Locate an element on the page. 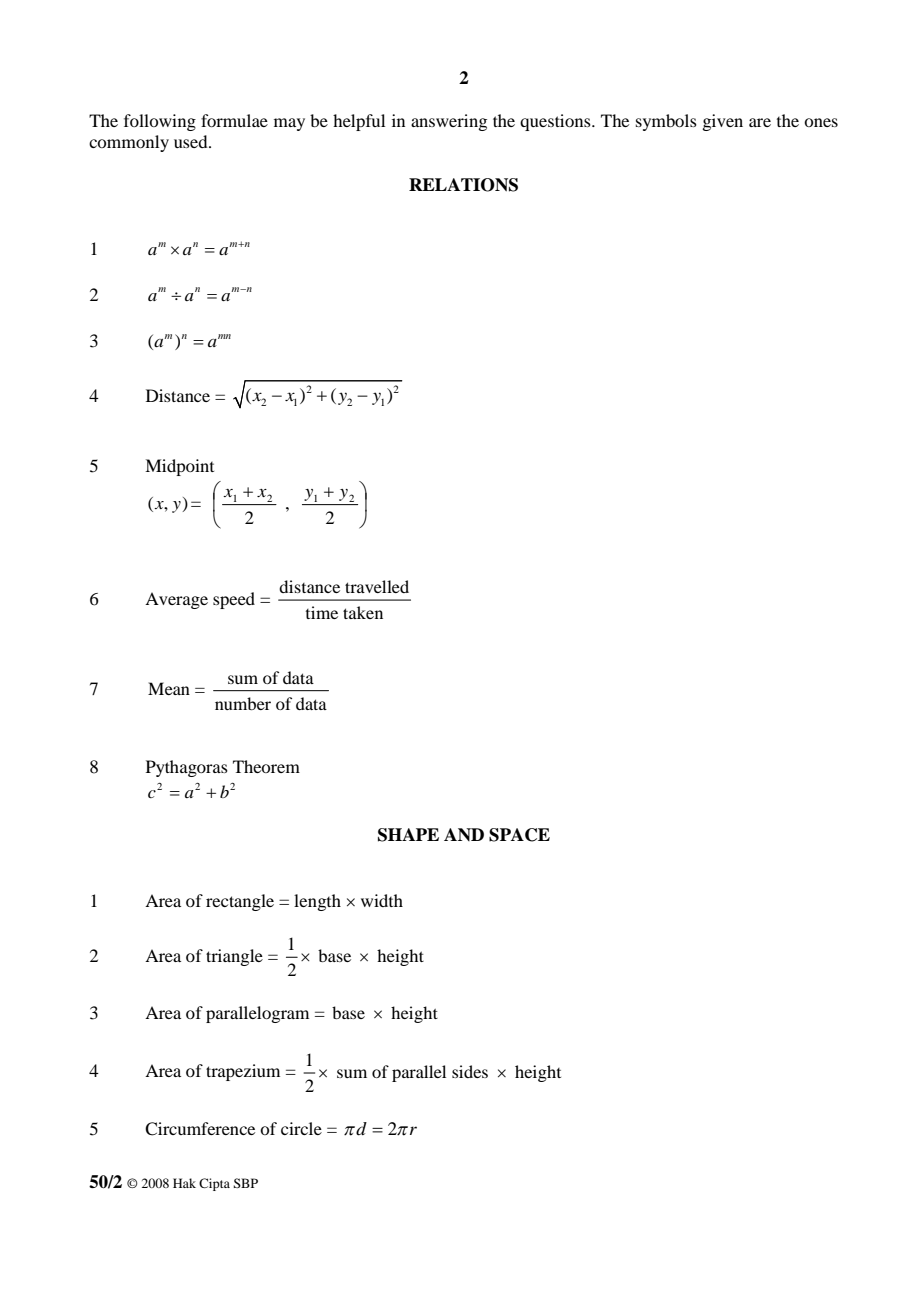 This document has height=1308, width=924. given is located at coordinates (722, 122).
